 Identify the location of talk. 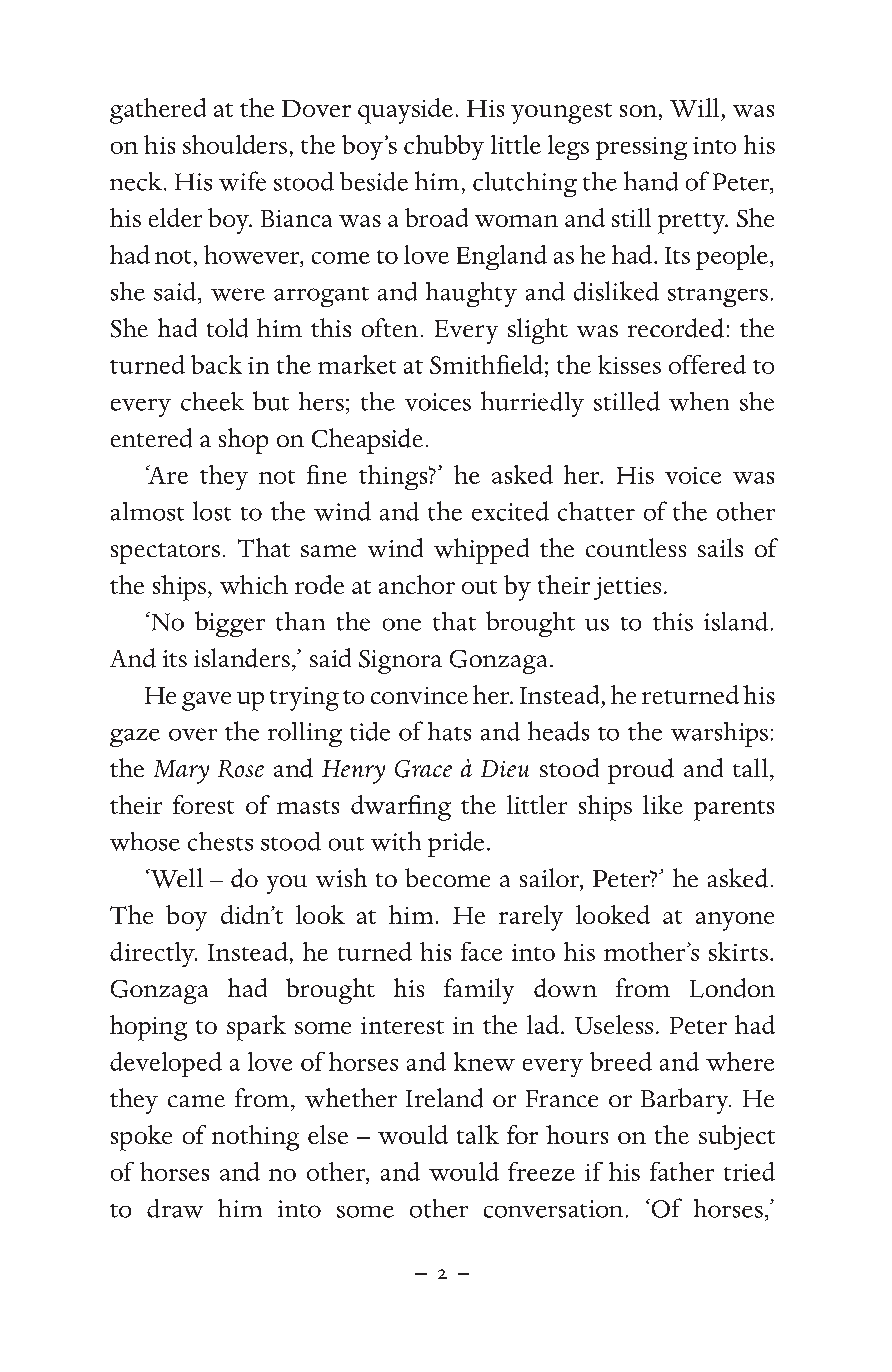
(478, 1134).
